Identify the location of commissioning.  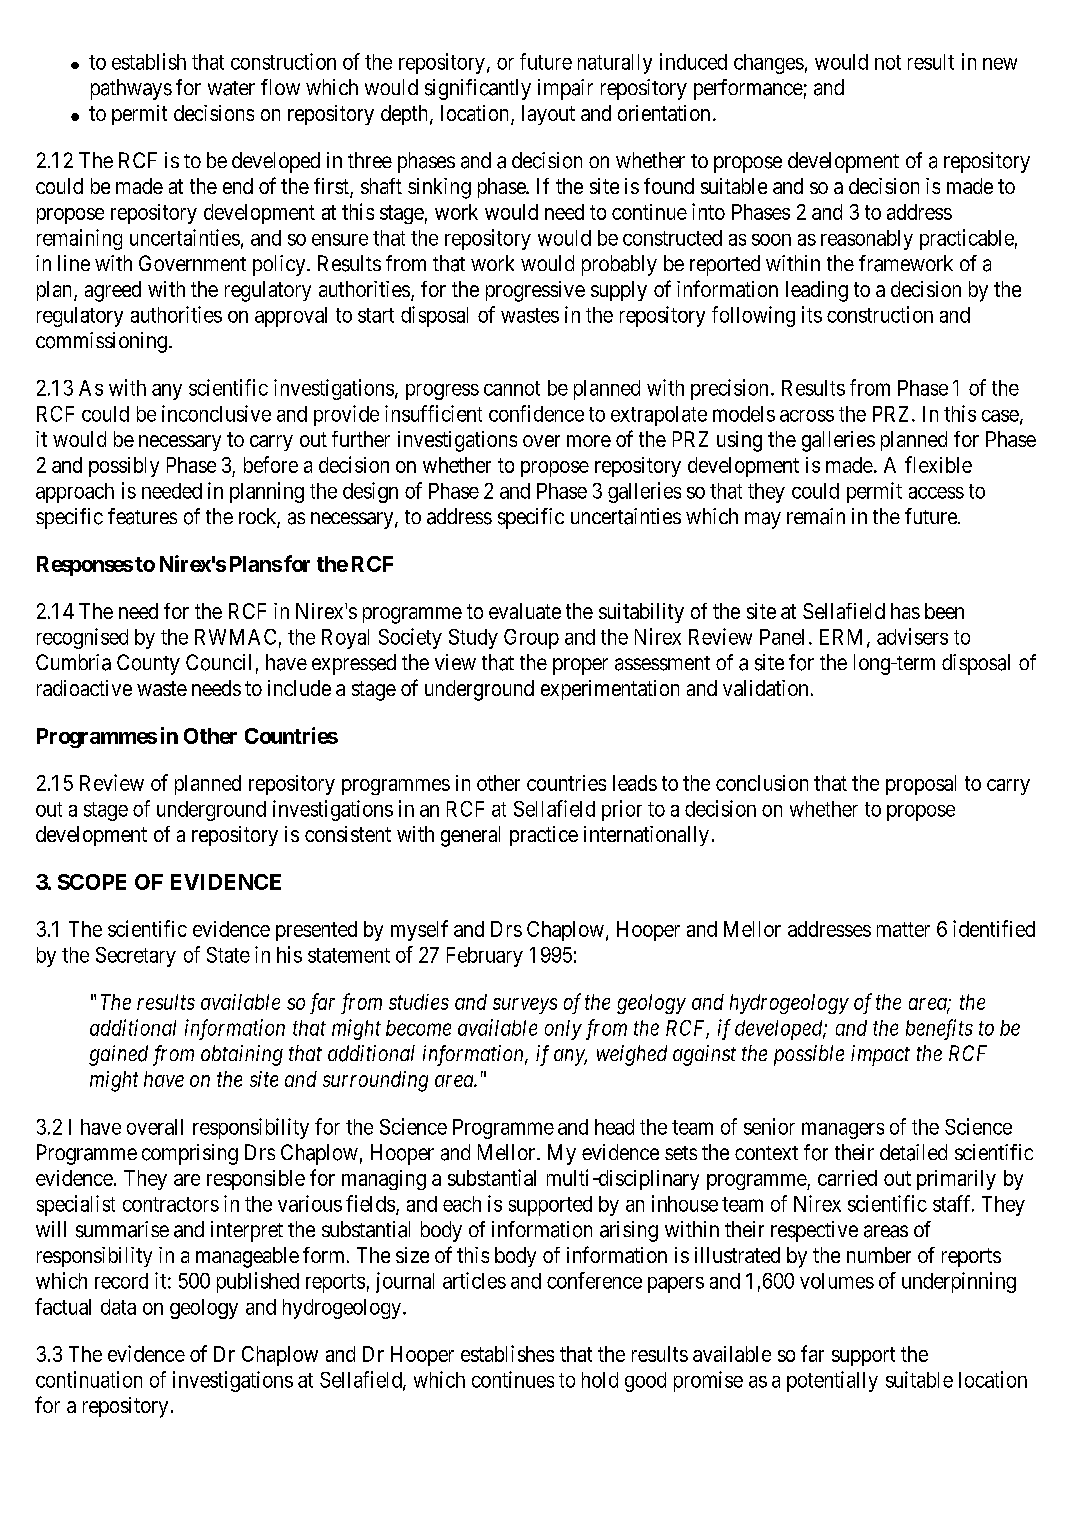
(101, 342).
